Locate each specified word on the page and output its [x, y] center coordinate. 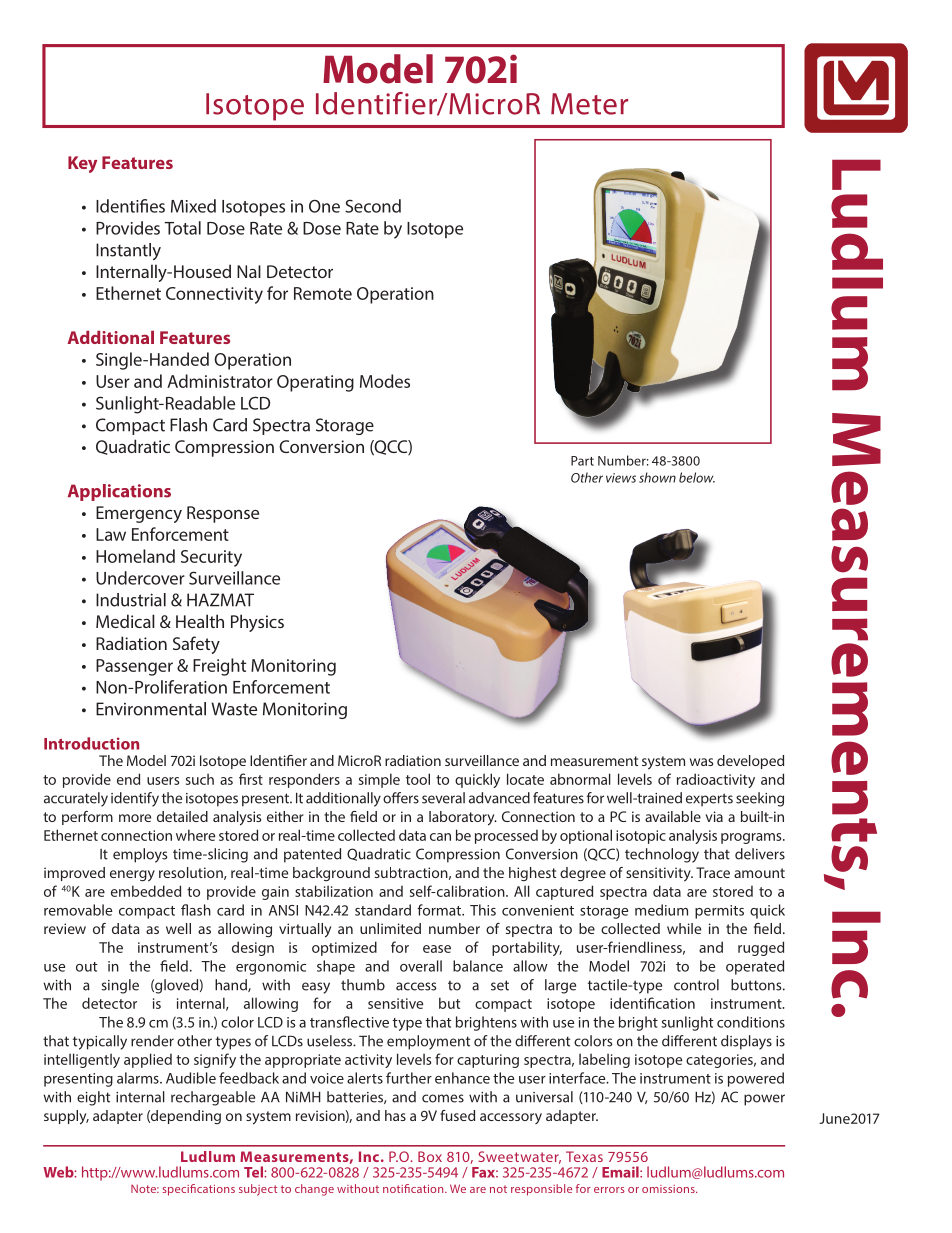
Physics [257, 623]
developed [750, 762]
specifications [198, 1190]
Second [373, 206]
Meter [589, 104]
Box [430, 1156]
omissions [669, 1189]
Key [82, 164]
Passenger [134, 667]
